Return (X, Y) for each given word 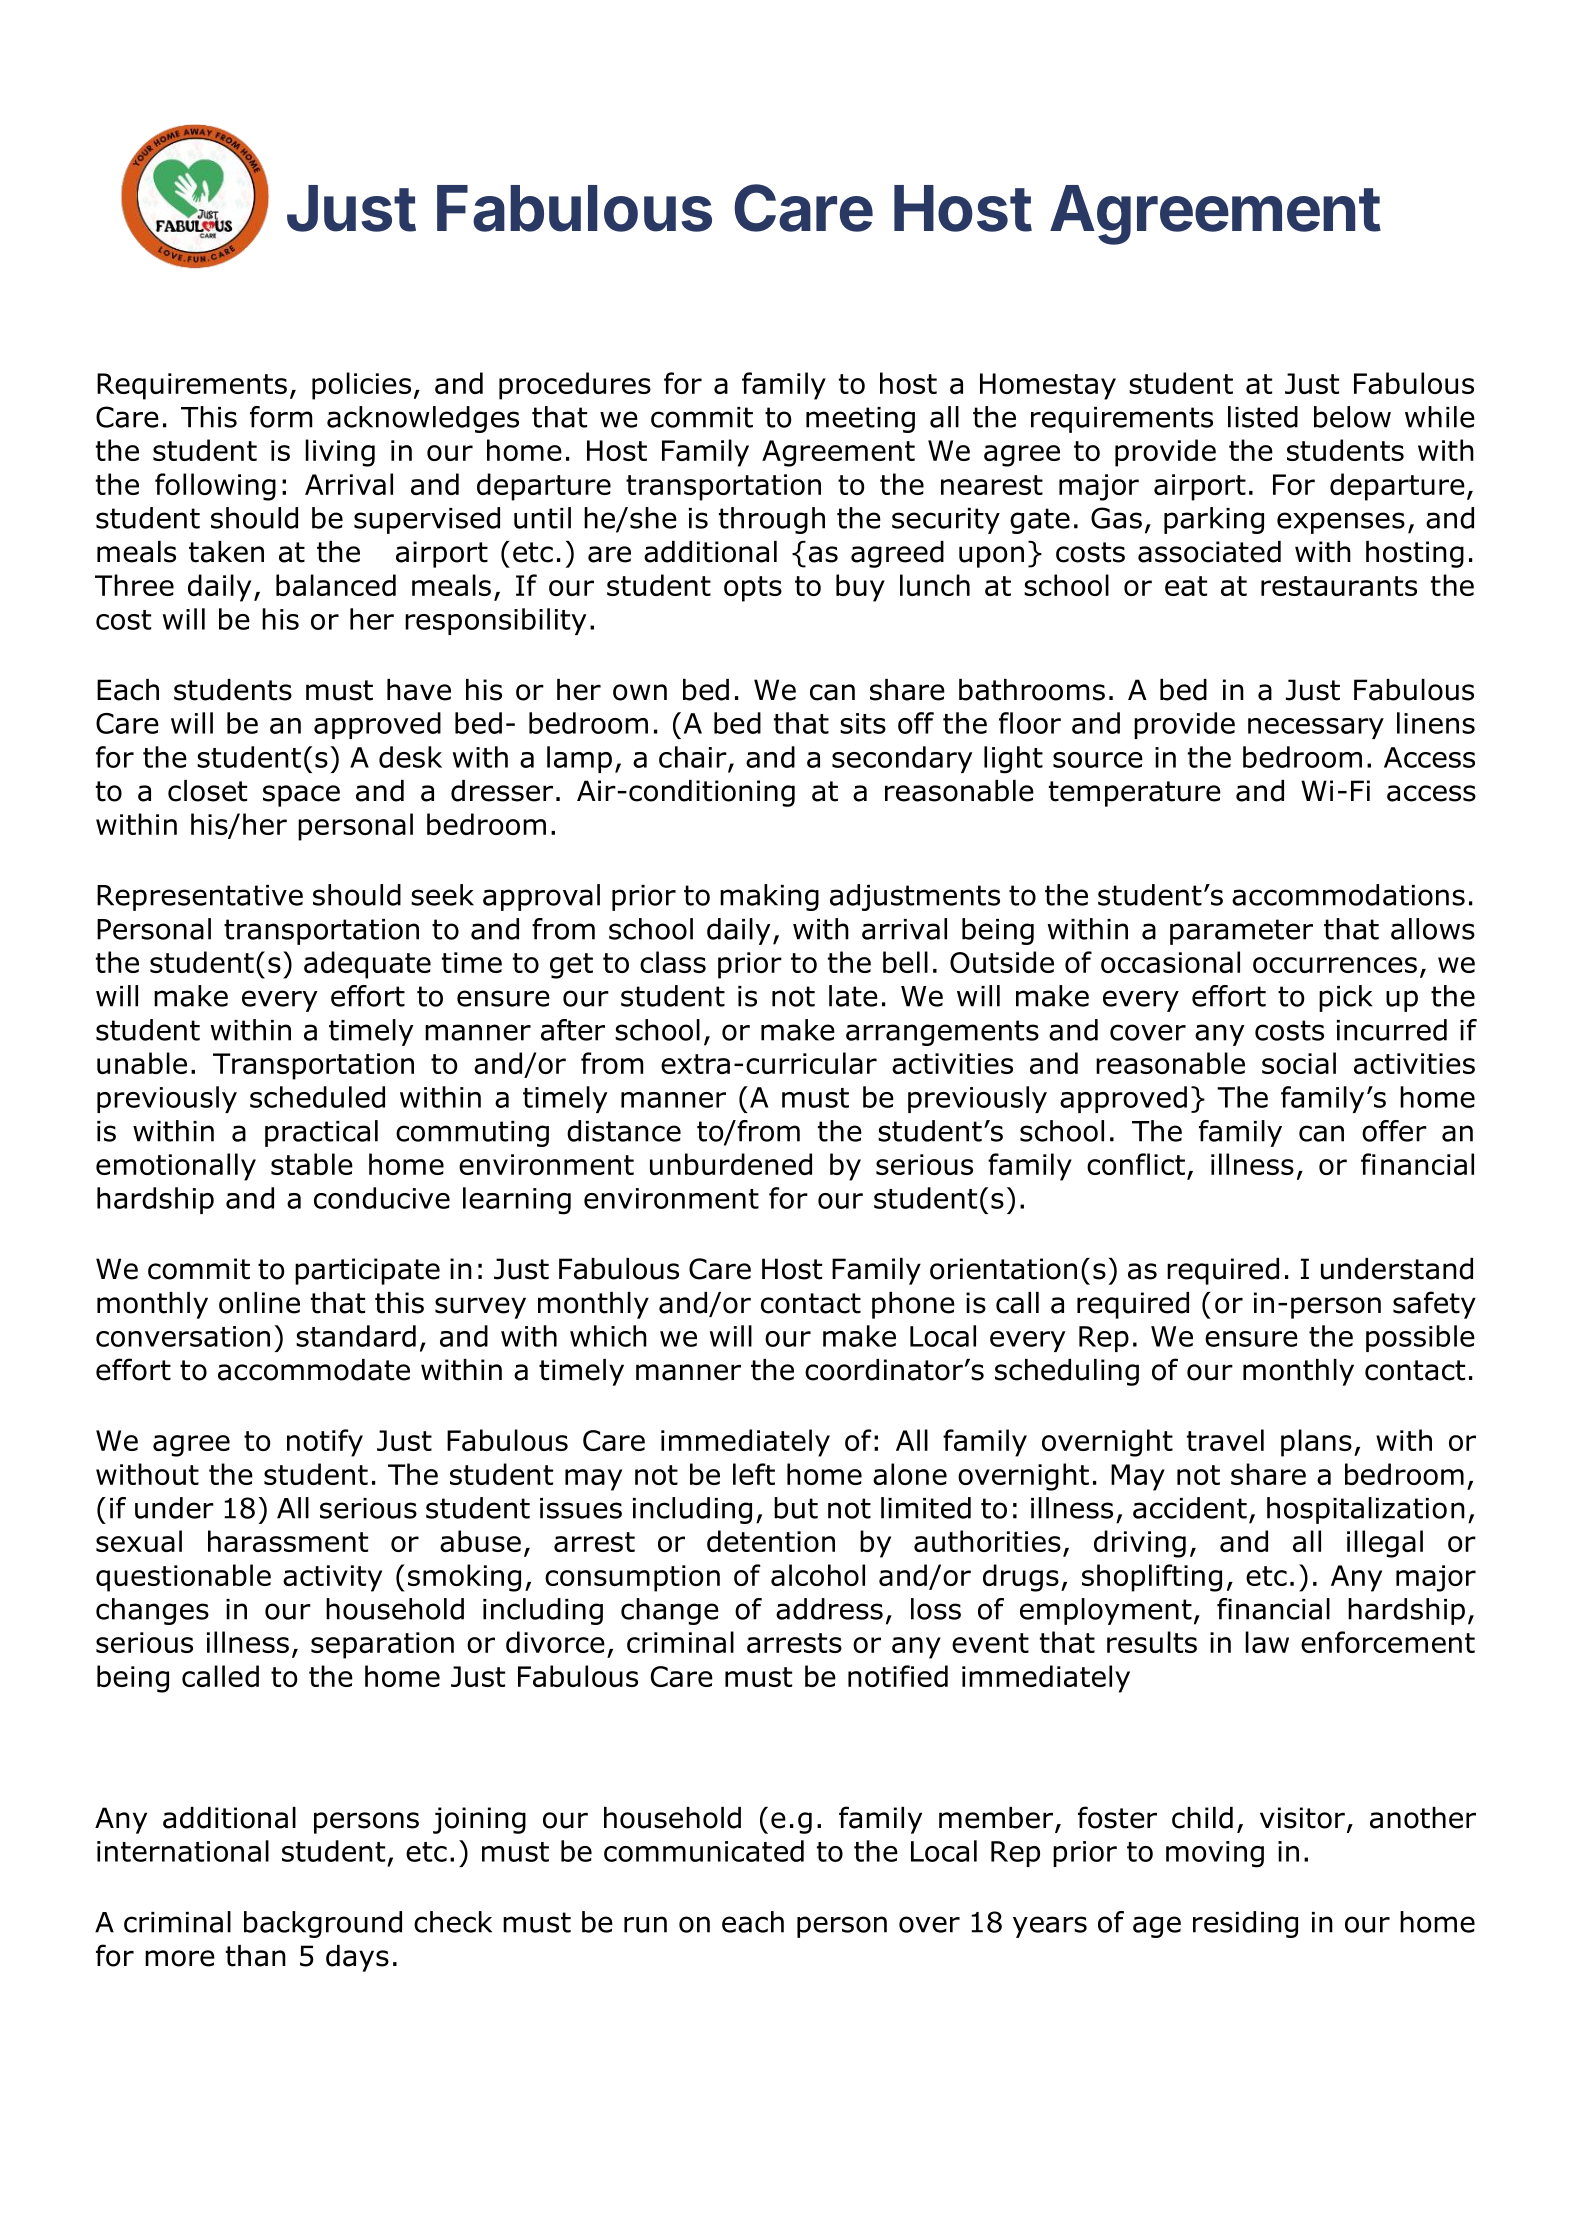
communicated (704, 1851)
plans (1316, 1443)
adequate (367, 965)
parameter (1241, 932)
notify (325, 1443)
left (754, 1474)
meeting (860, 420)
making (769, 897)
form (281, 417)
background (323, 1924)
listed (1263, 417)
